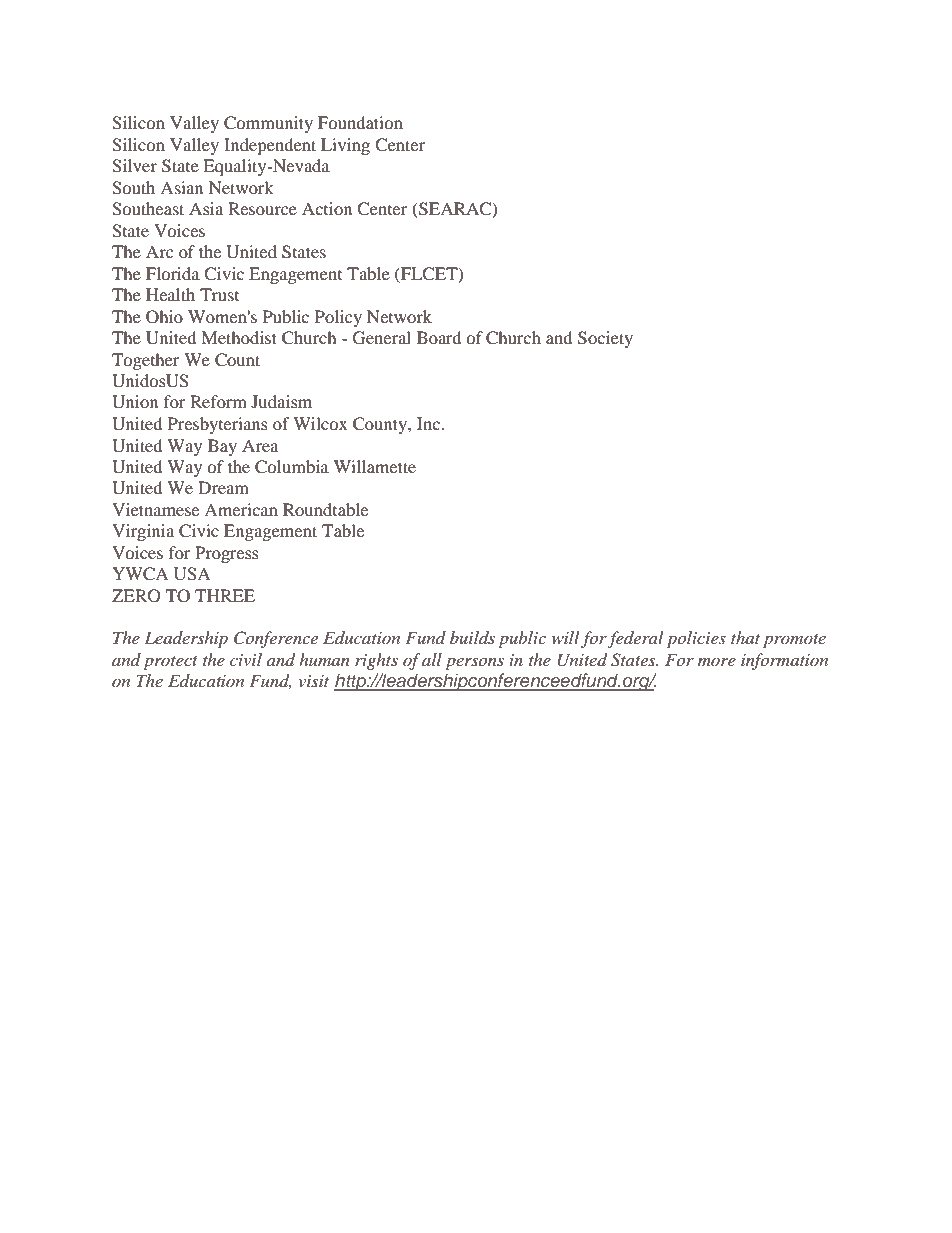 The height and width of the screenshot is (1233, 952). Describe the element at coordinates (430, 423) in the screenshot. I see `Inc` at that location.
